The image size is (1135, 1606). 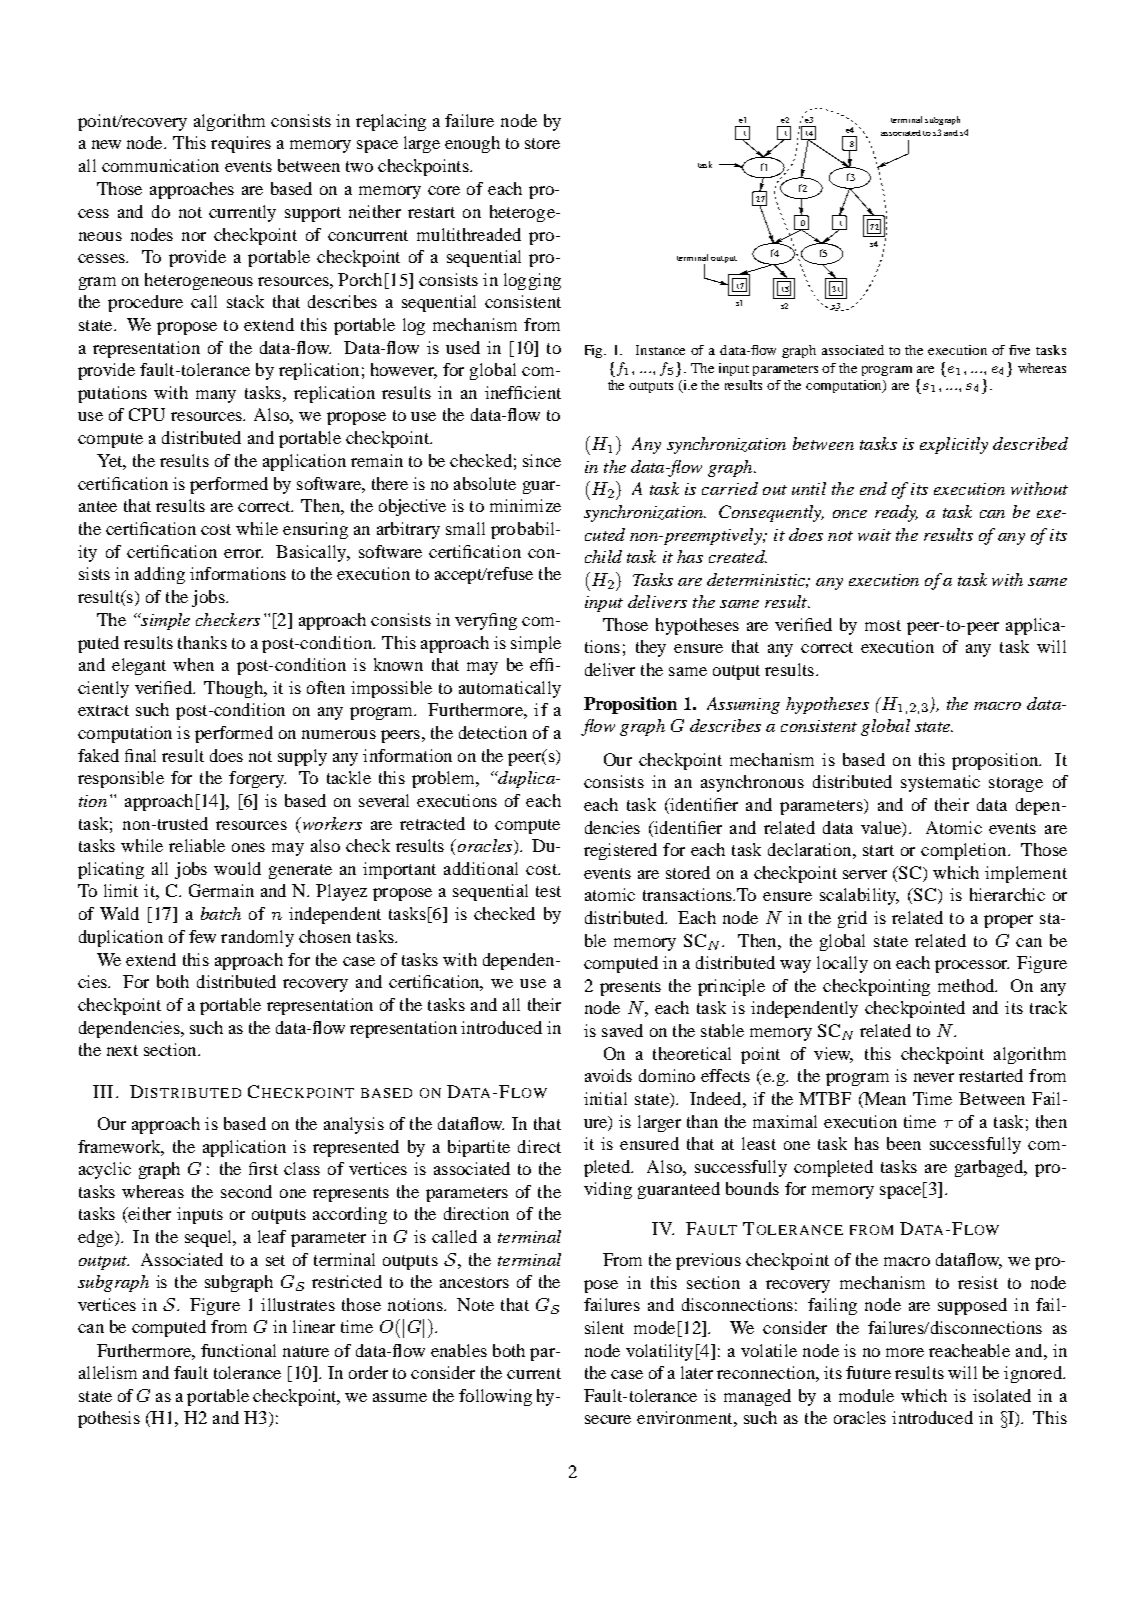 What do you see at coordinates (542, 460) in the screenshot?
I see `since` at bounding box center [542, 460].
